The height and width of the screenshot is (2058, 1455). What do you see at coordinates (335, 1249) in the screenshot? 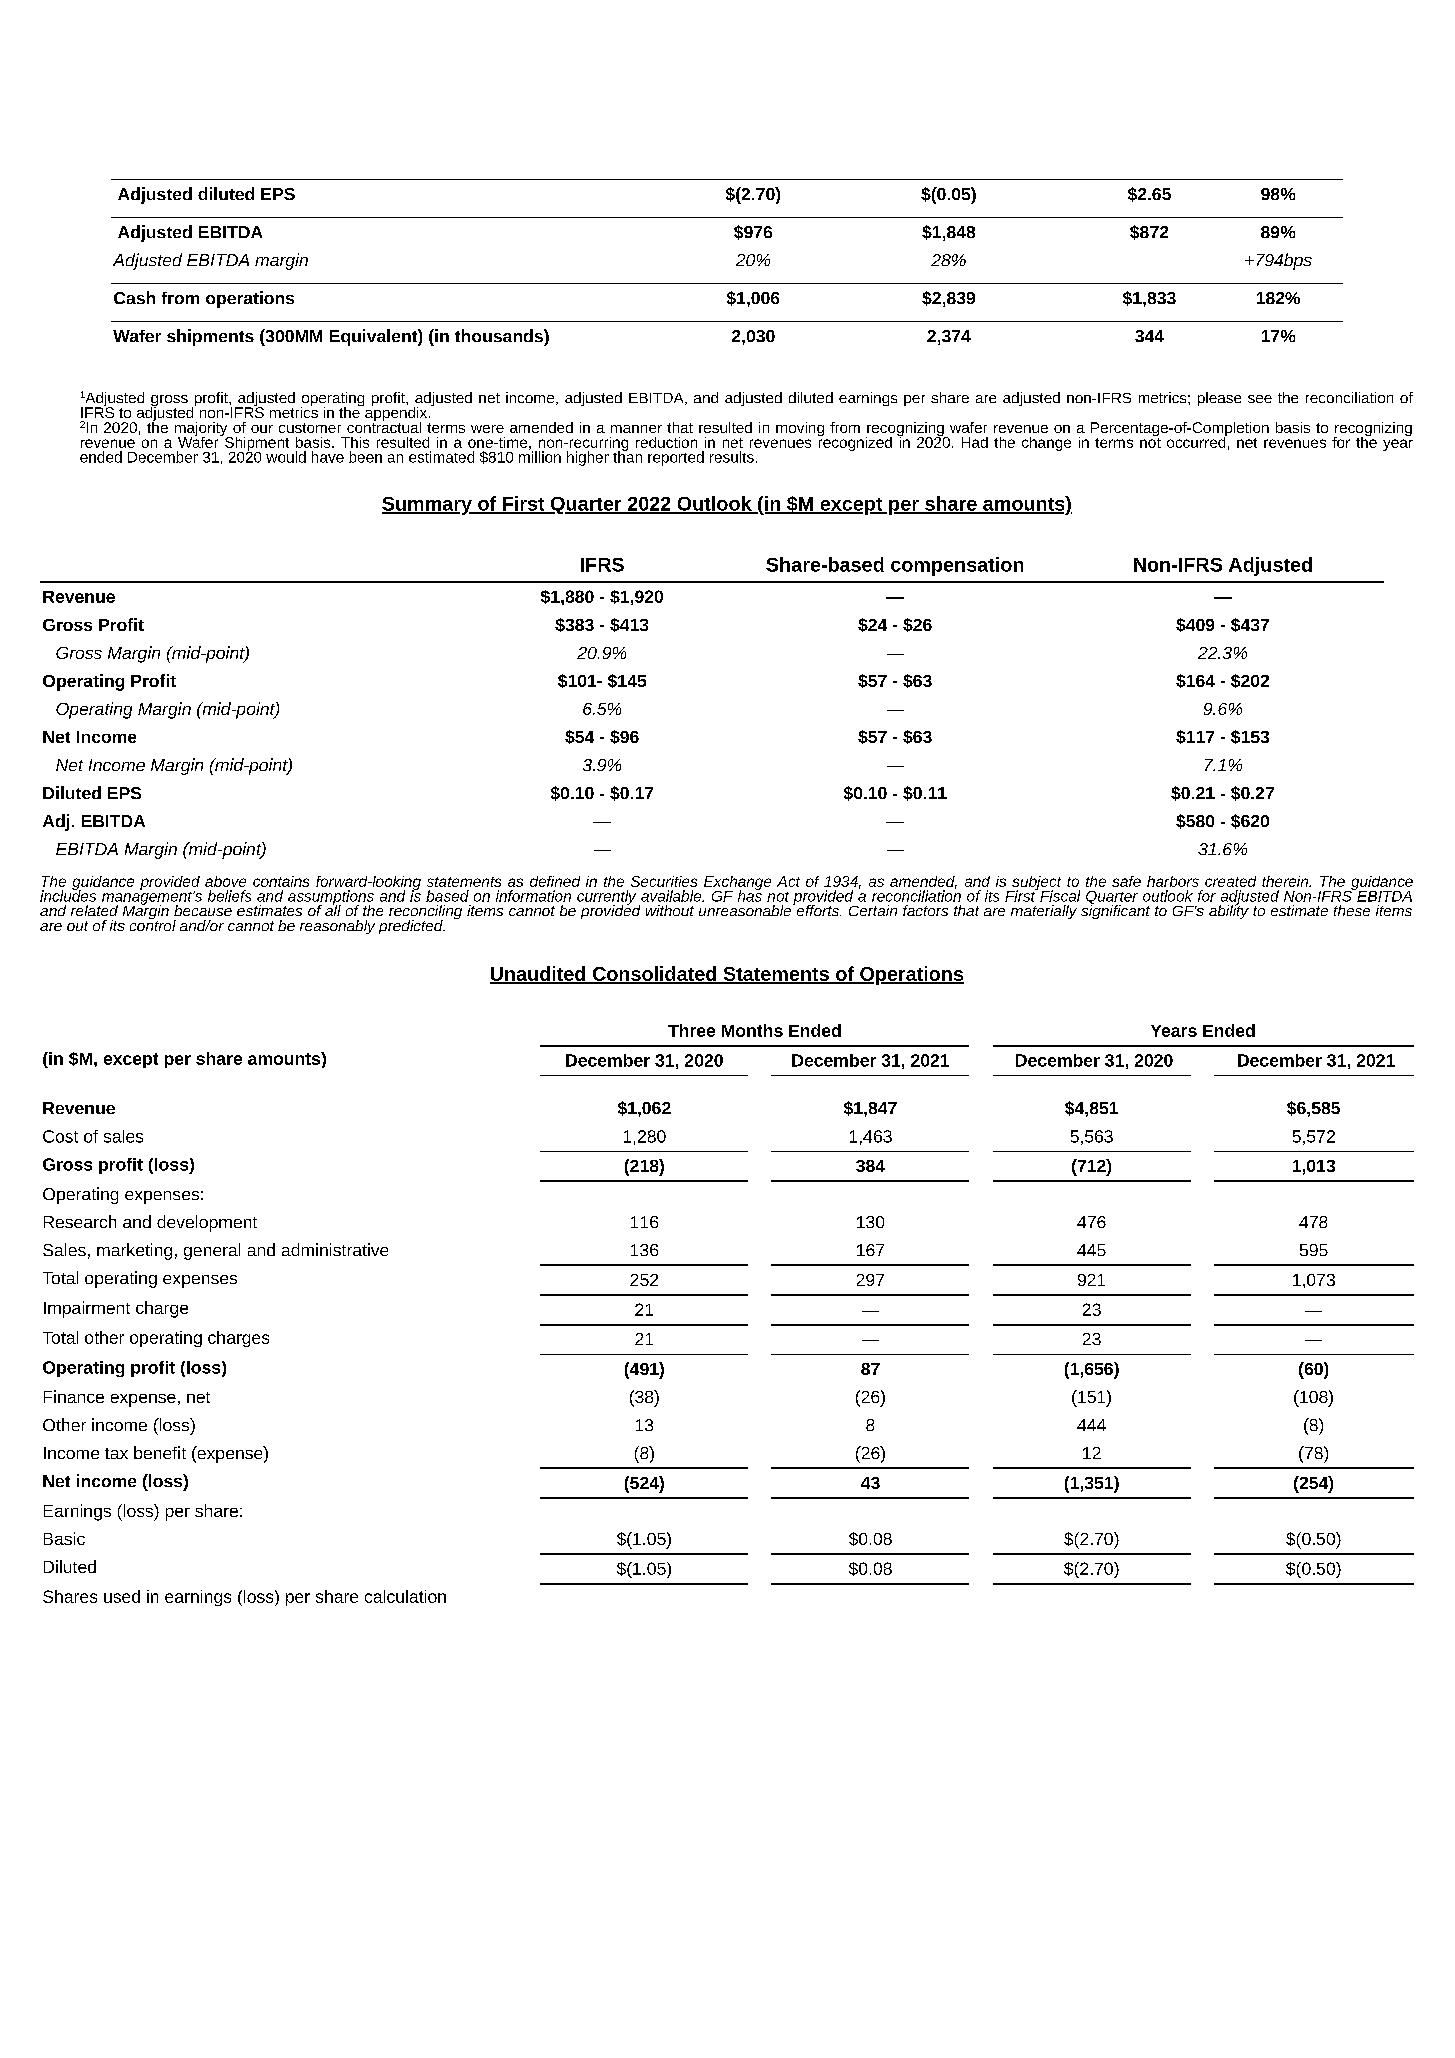
I see `administrative` at bounding box center [335, 1249].
